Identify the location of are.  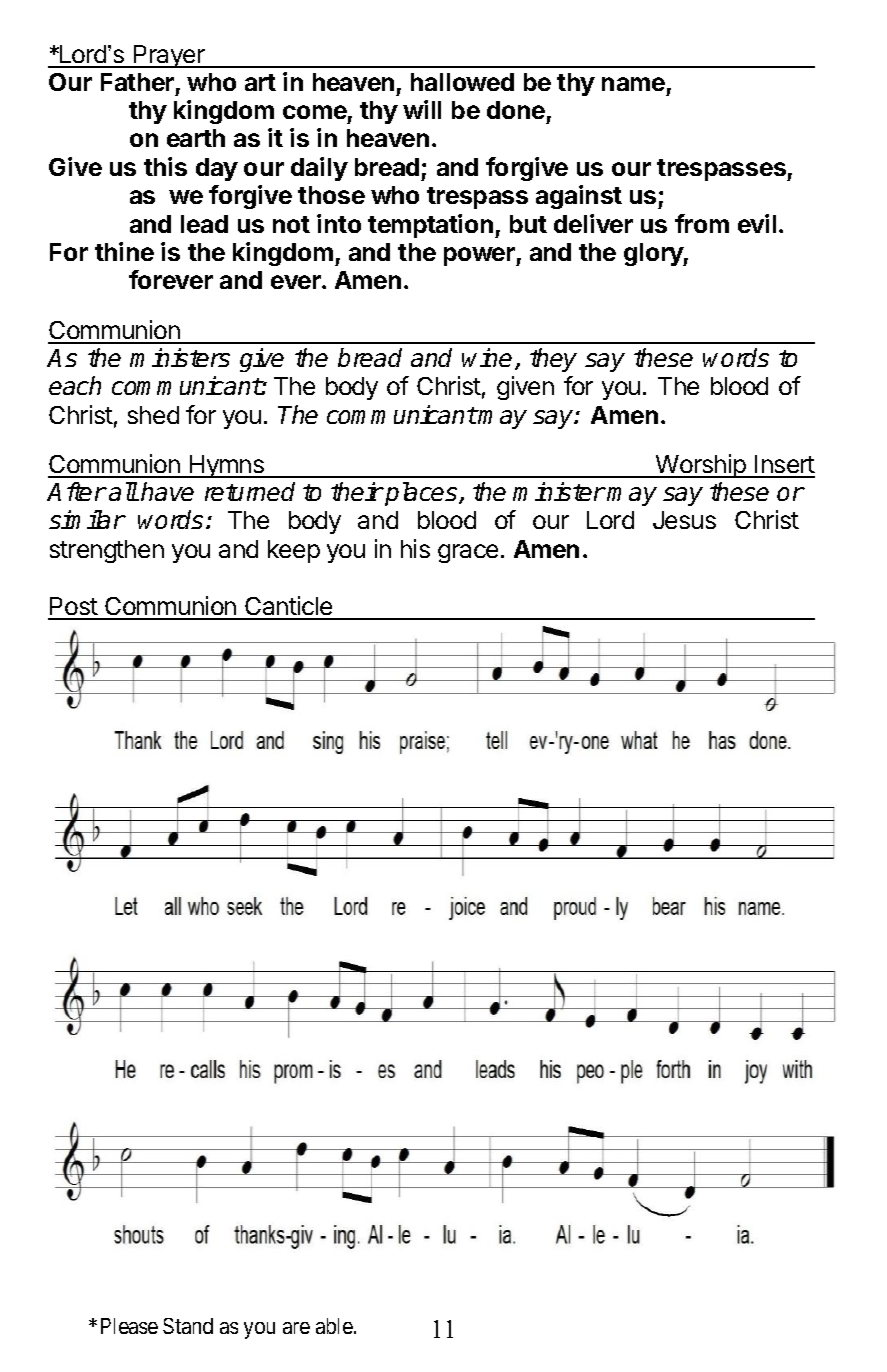
(296, 1328).
